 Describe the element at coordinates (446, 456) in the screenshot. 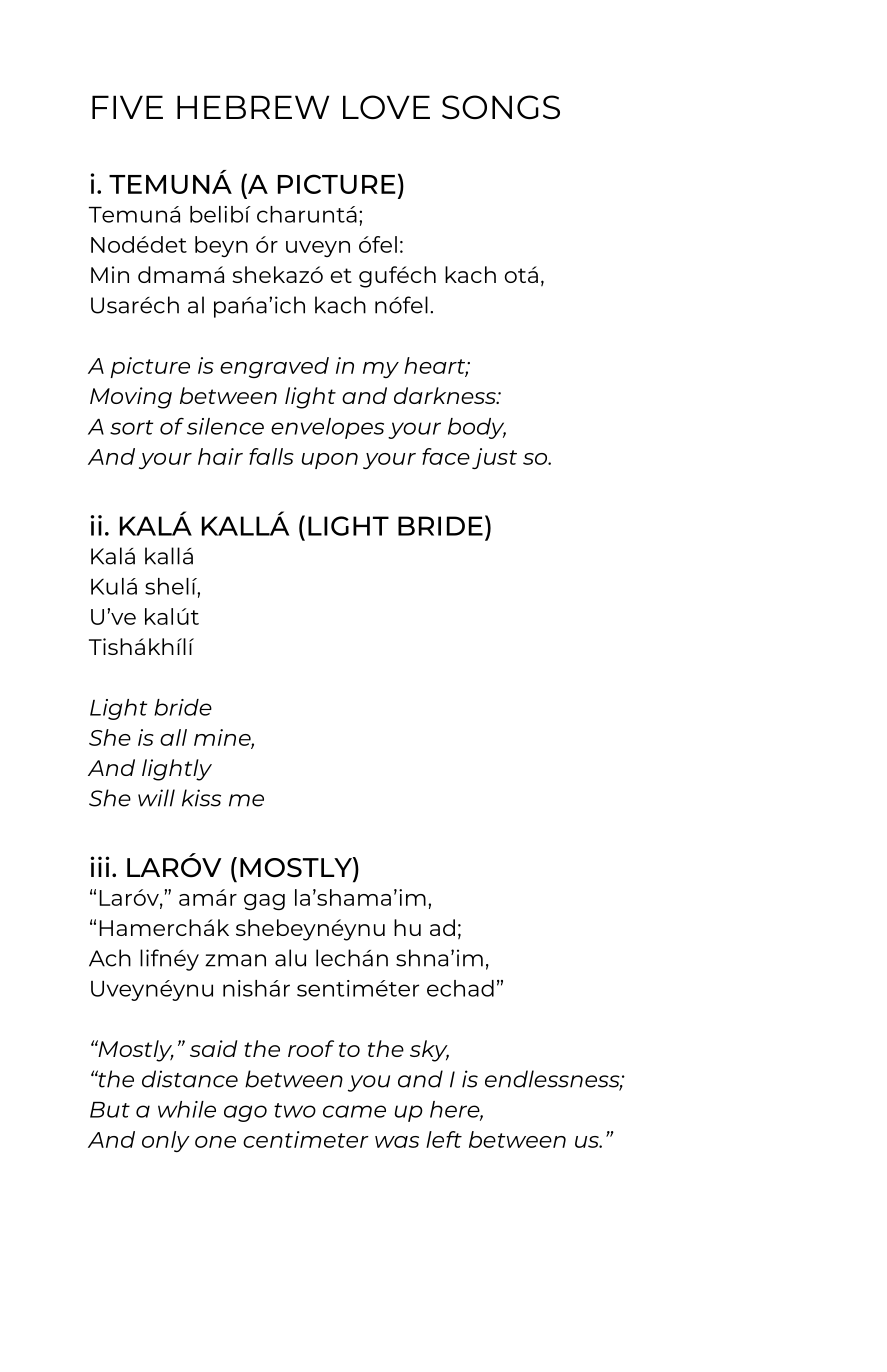

I see `face` at that location.
